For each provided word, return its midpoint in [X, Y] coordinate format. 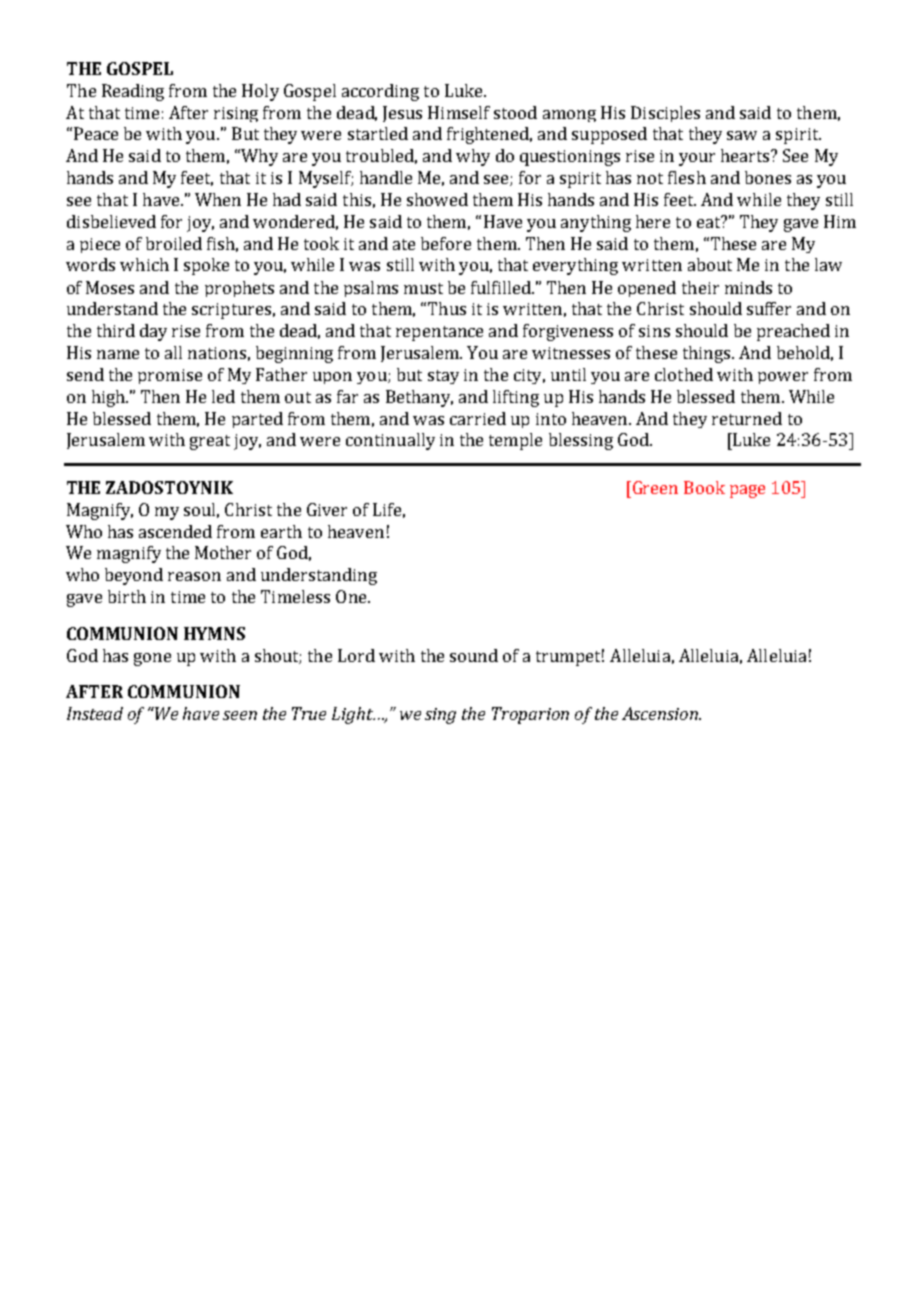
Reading [133, 92]
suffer [769, 308]
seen [240, 715]
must [423, 288]
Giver [327, 509]
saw [742, 135]
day [153, 332]
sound [474, 655]
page [747, 491]
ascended [175, 531]
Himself [459, 112]
